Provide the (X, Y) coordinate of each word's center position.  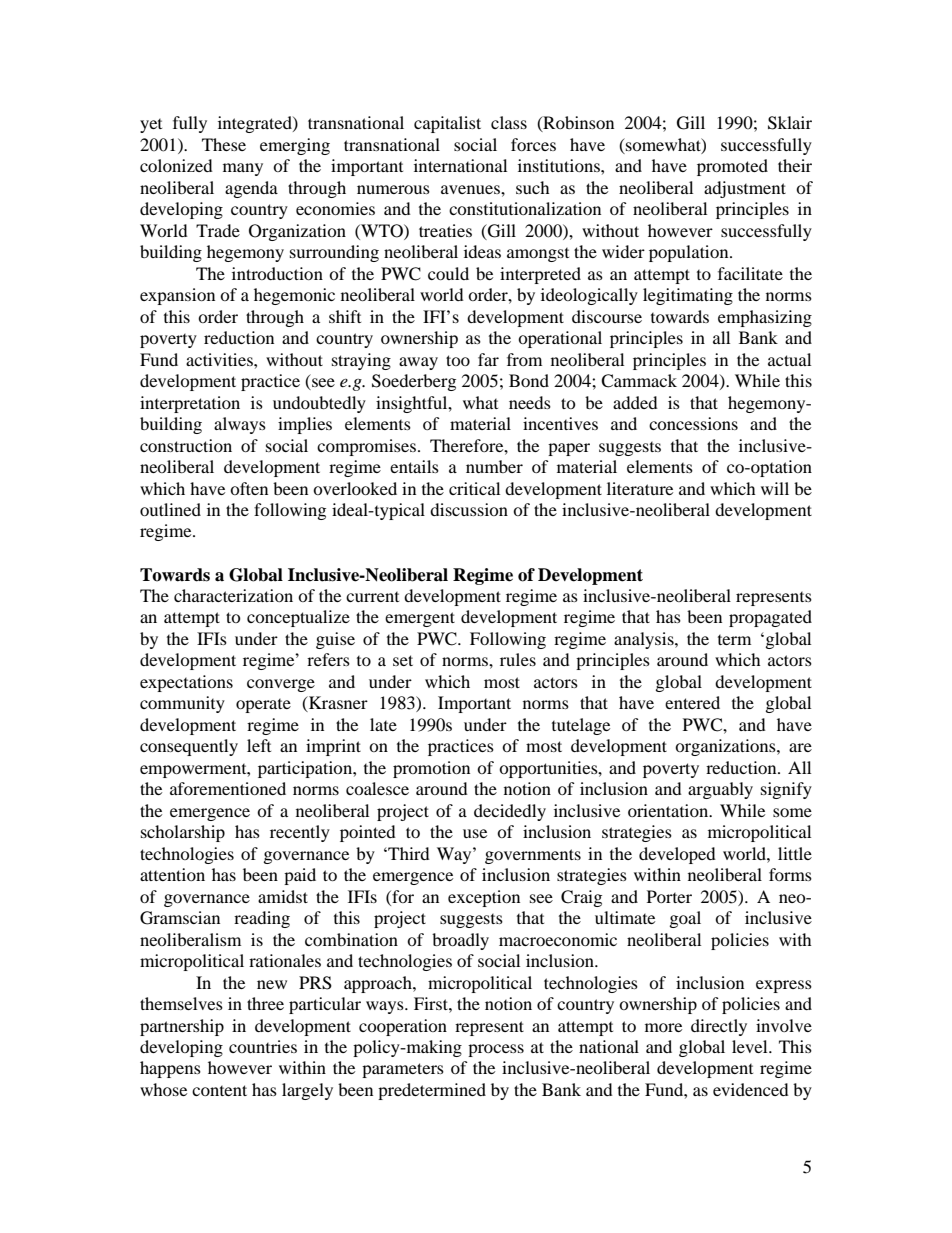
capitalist (447, 124)
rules (518, 659)
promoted (732, 167)
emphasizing (765, 318)
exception (484, 898)
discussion (469, 509)
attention (172, 874)
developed (677, 855)
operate (263, 706)
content (219, 1090)
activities (220, 359)
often (249, 488)
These (224, 144)
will (775, 488)
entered (692, 702)
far (488, 359)
